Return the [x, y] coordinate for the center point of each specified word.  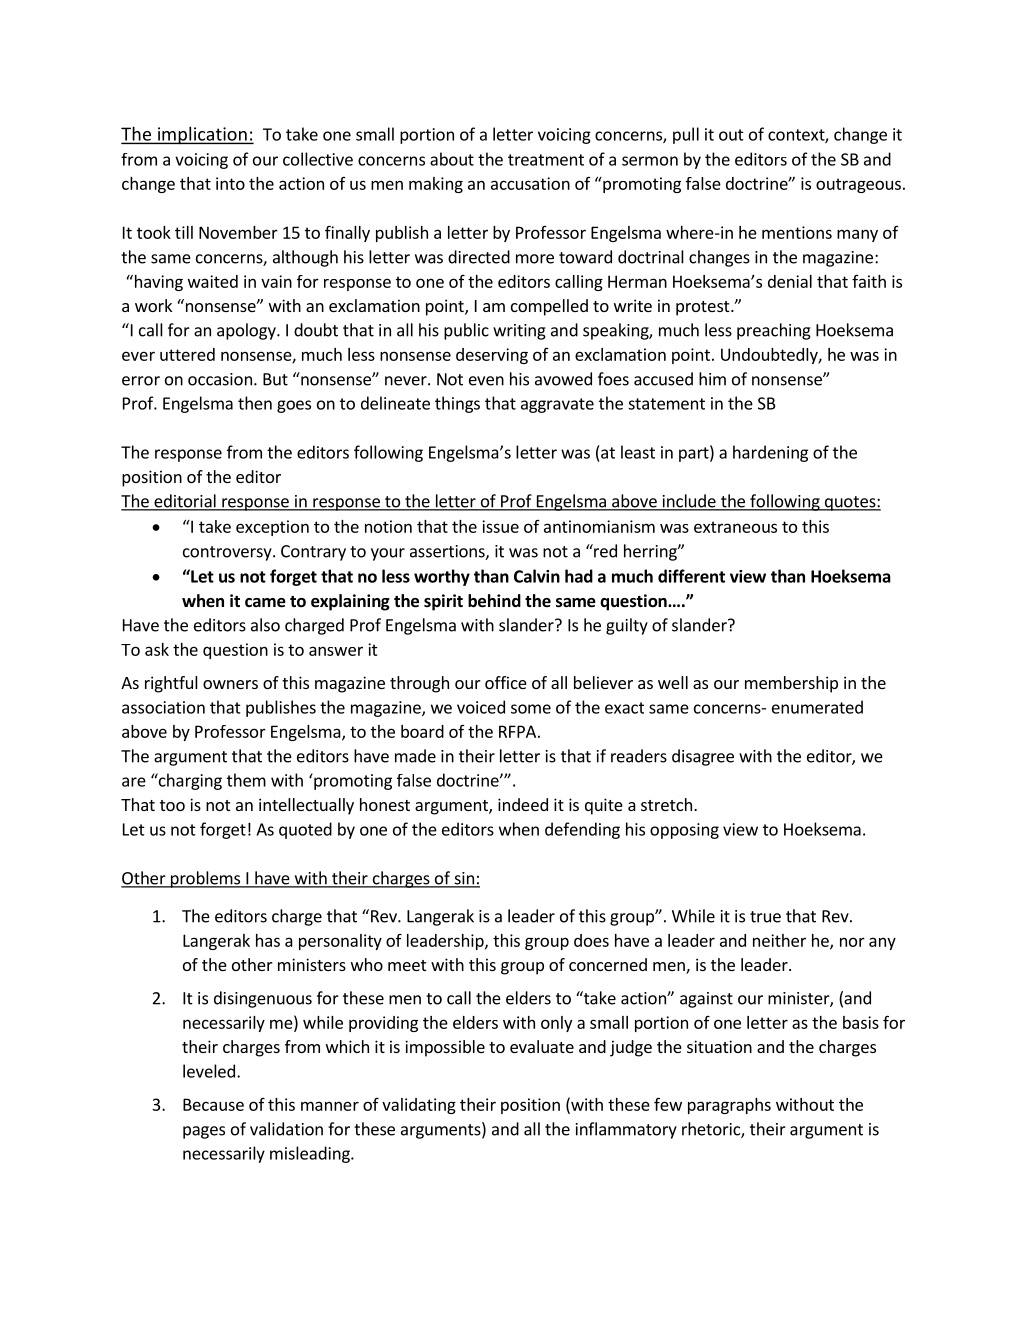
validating [419, 1106]
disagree [703, 757]
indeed [523, 804]
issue [500, 526]
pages [204, 1132]
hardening [770, 453]
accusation [530, 183]
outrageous [858, 185]
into [230, 183]
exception [272, 528]
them [246, 780]
